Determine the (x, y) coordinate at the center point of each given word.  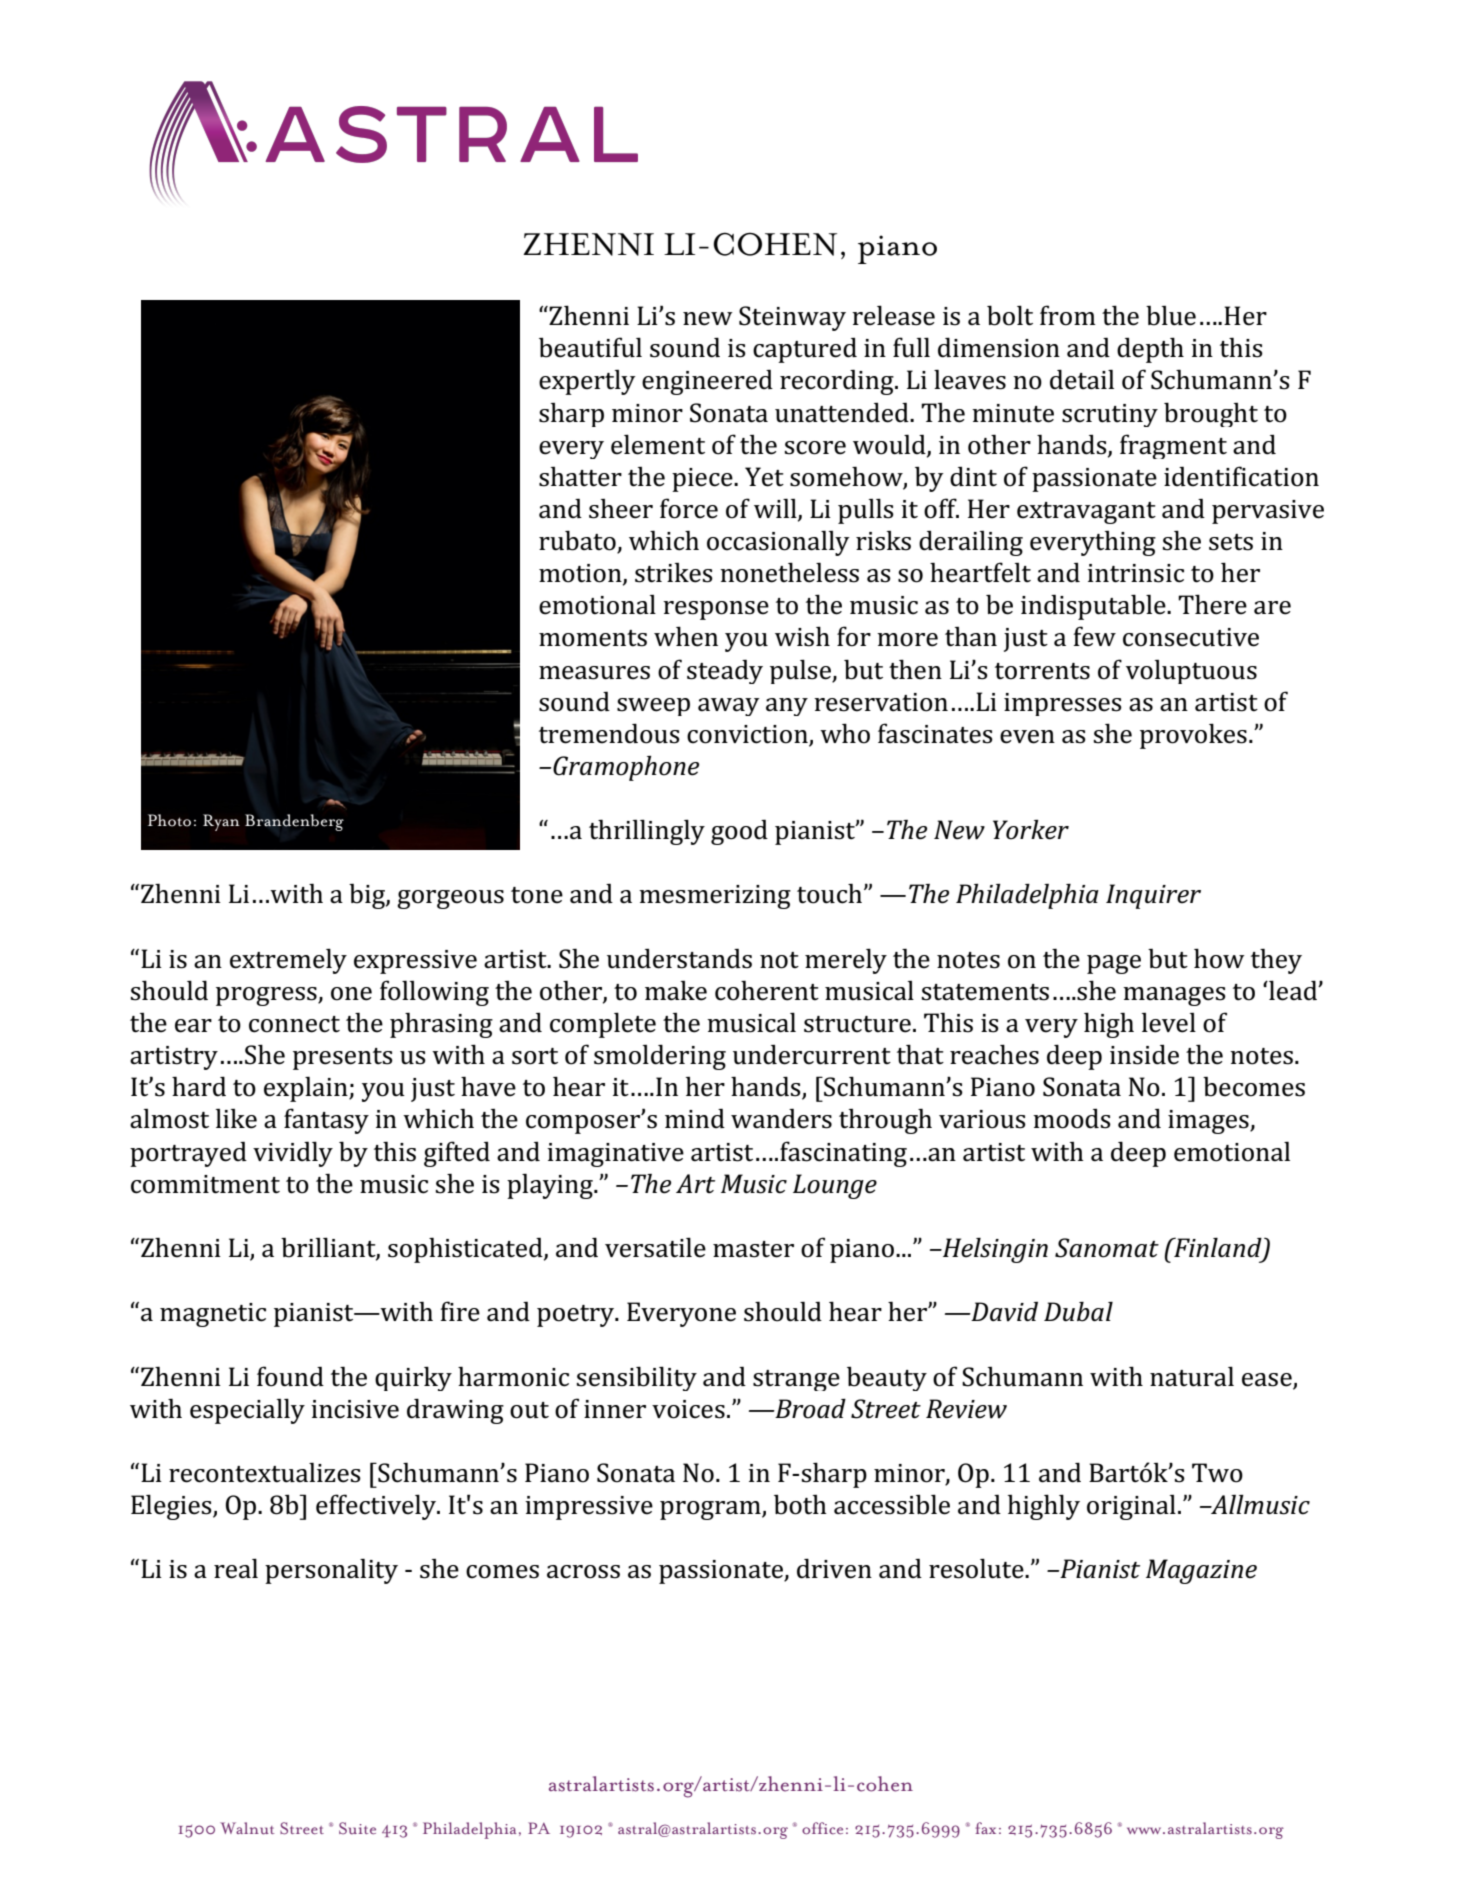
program (711, 1510)
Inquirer (1153, 896)
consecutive (1191, 637)
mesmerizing (715, 897)
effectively (377, 1507)
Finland (1218, 1249)
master (753, 1249)
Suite (357, 1828)
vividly (293, 1154)
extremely (288, 961)
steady (725, 671)
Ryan (221, 822)
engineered (707, 382)
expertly (587, 382)
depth (1150, 350)
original (1131, 1507)
